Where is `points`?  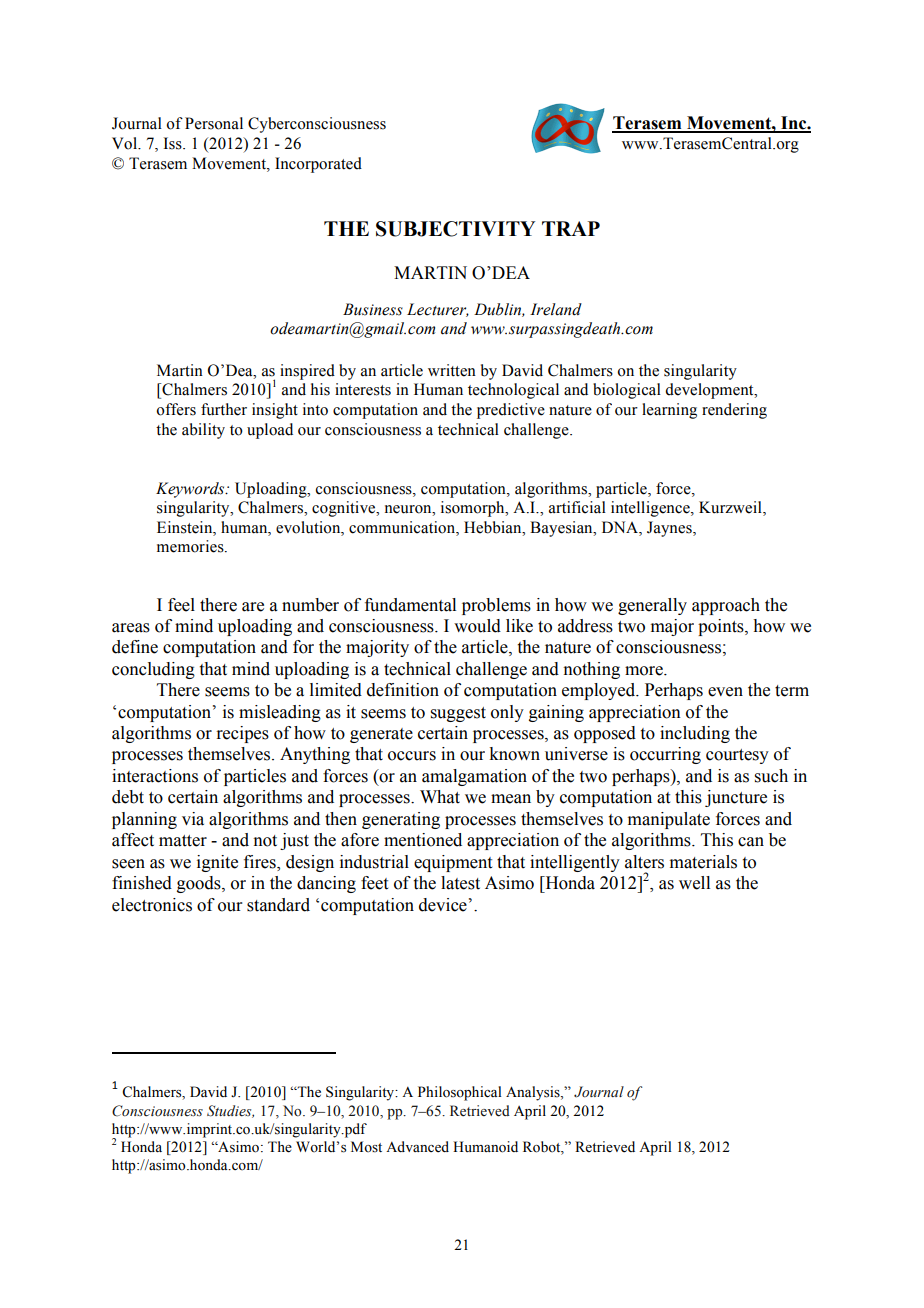 points is located at coordinates (722, 627).
